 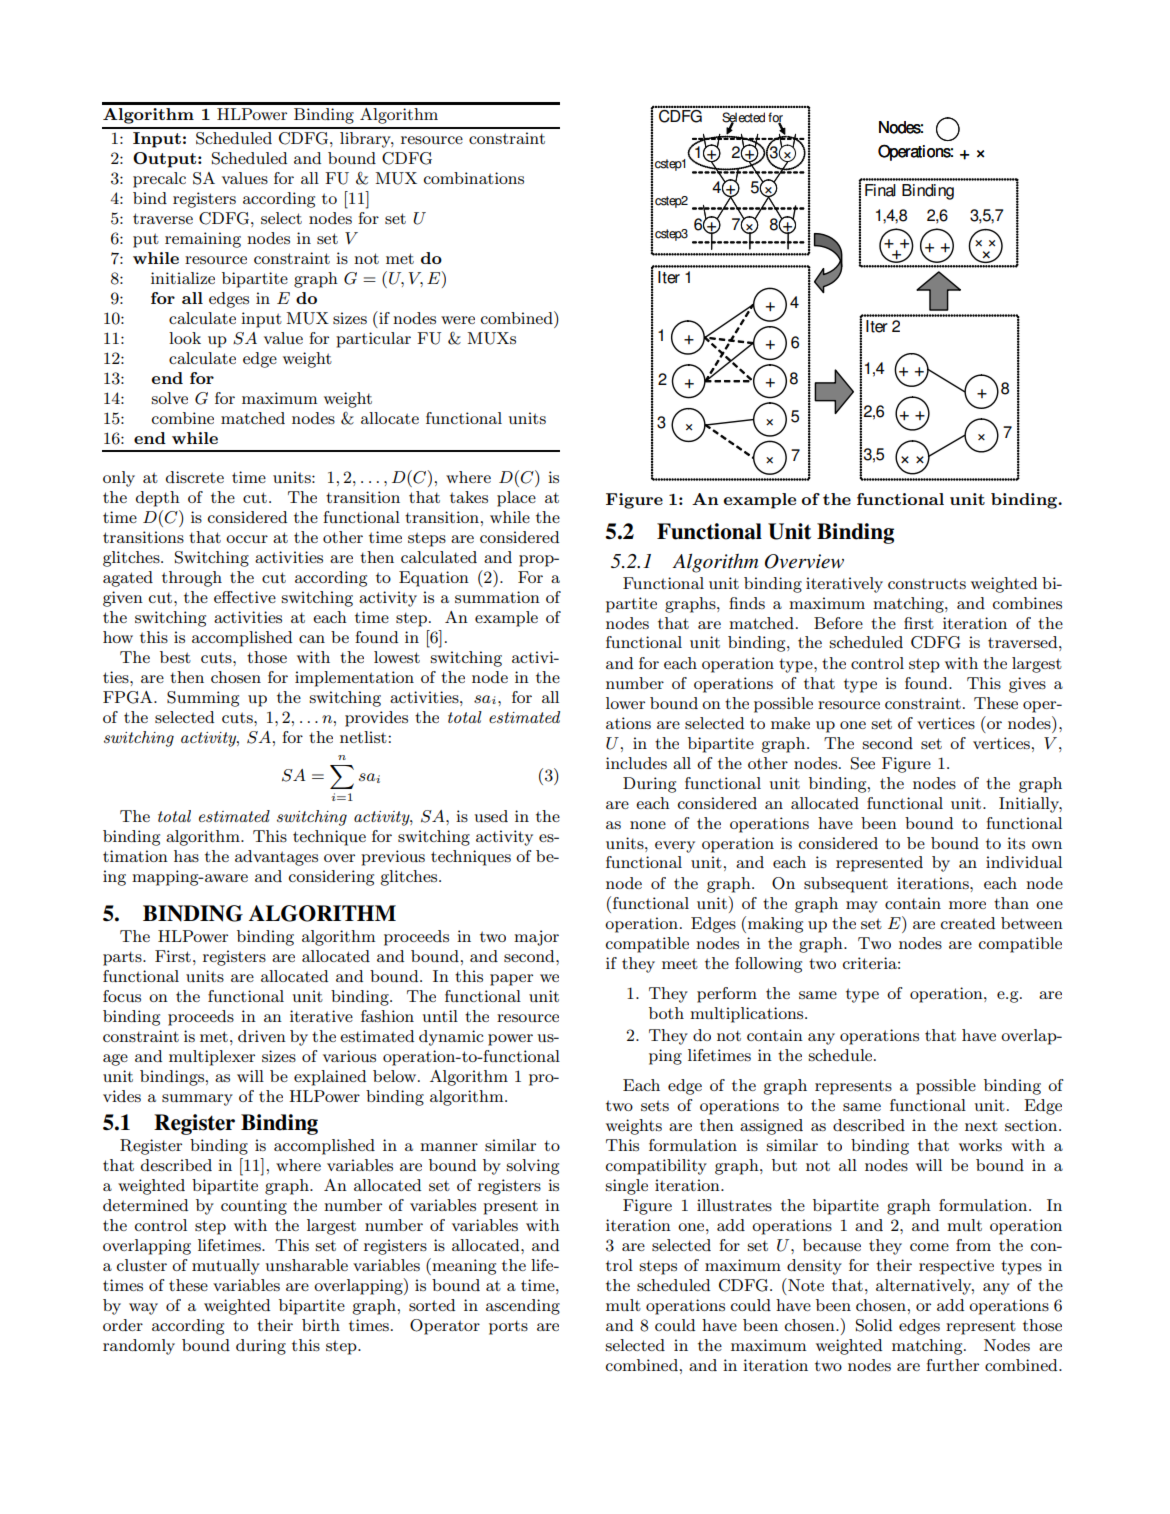 What do you see at coordinates (648, 825) in the screenshot?
I see `none` at bounding box center [648, 825].
